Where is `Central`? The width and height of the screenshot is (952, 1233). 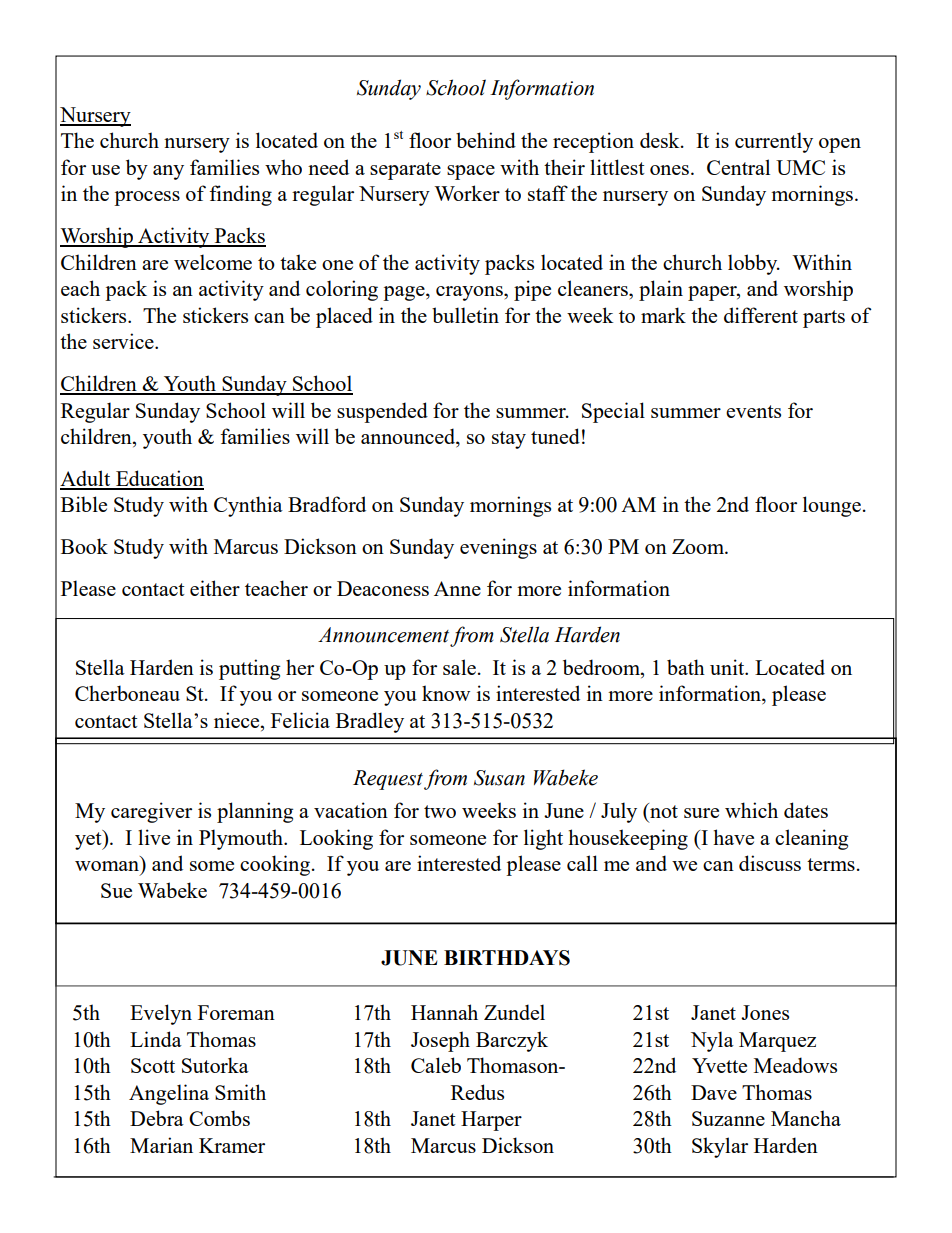 Central is located at coordinates (738, 167).
